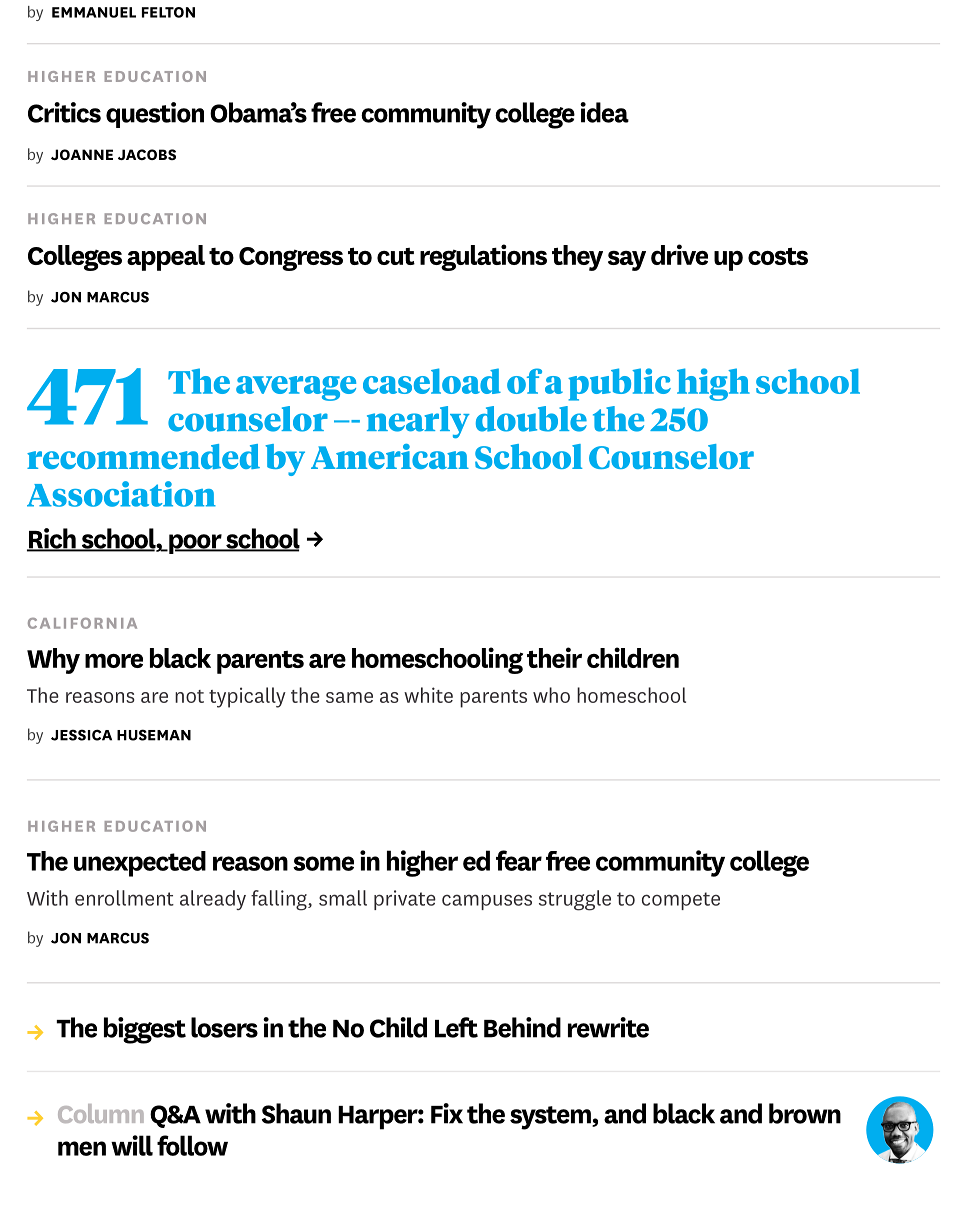 This document has height=1232, width=967. What do you see at coordinates (679, 254) in the document?
I see `drive` at bounding box center [679, 254].
